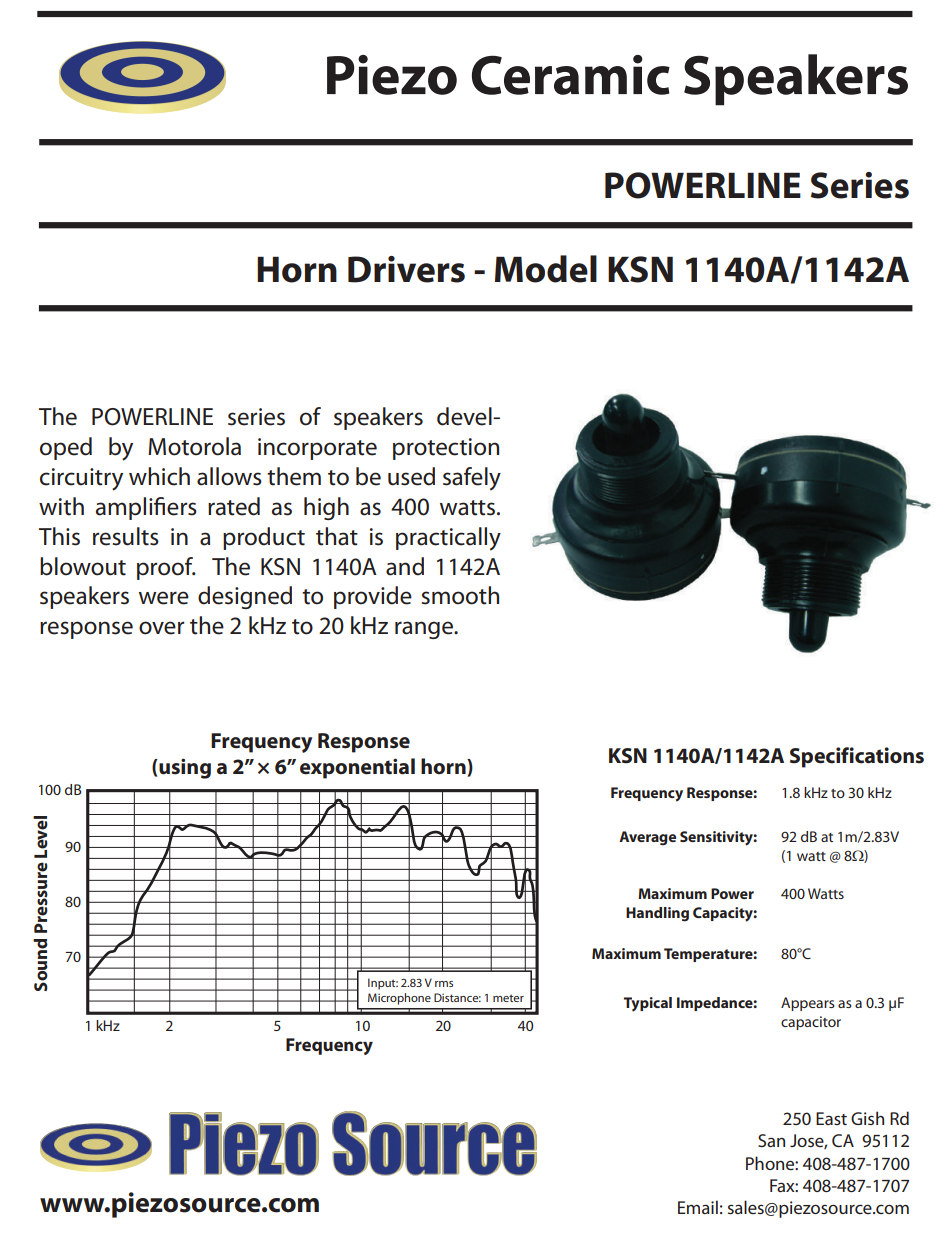 Image resolution: width=952 pixels, height=1233 pixels. Describe the element at coordinates (546, 269) in the screenshot. I see `Model` at that location.
